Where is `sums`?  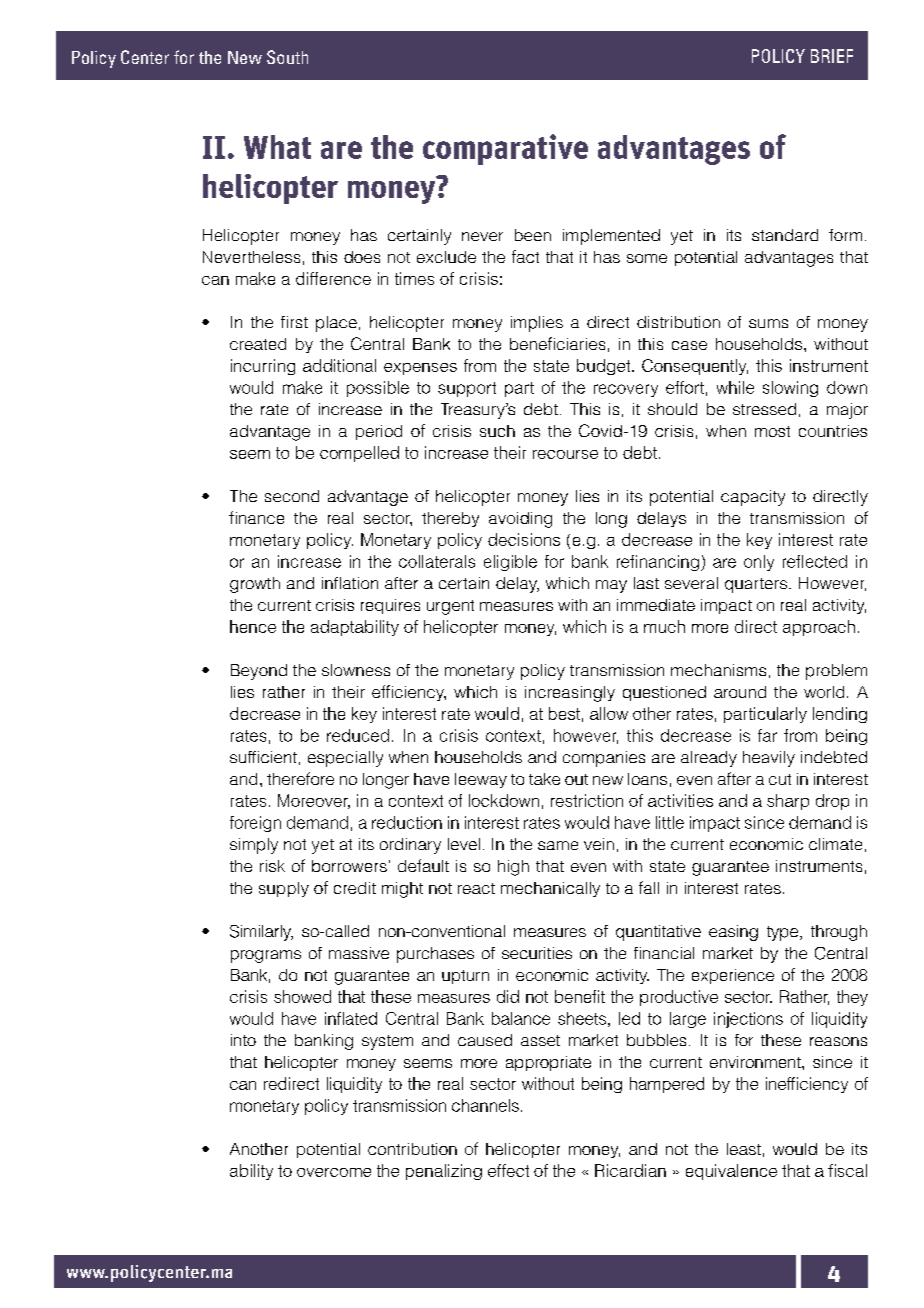
sums is located at coordinates (768, 323).
